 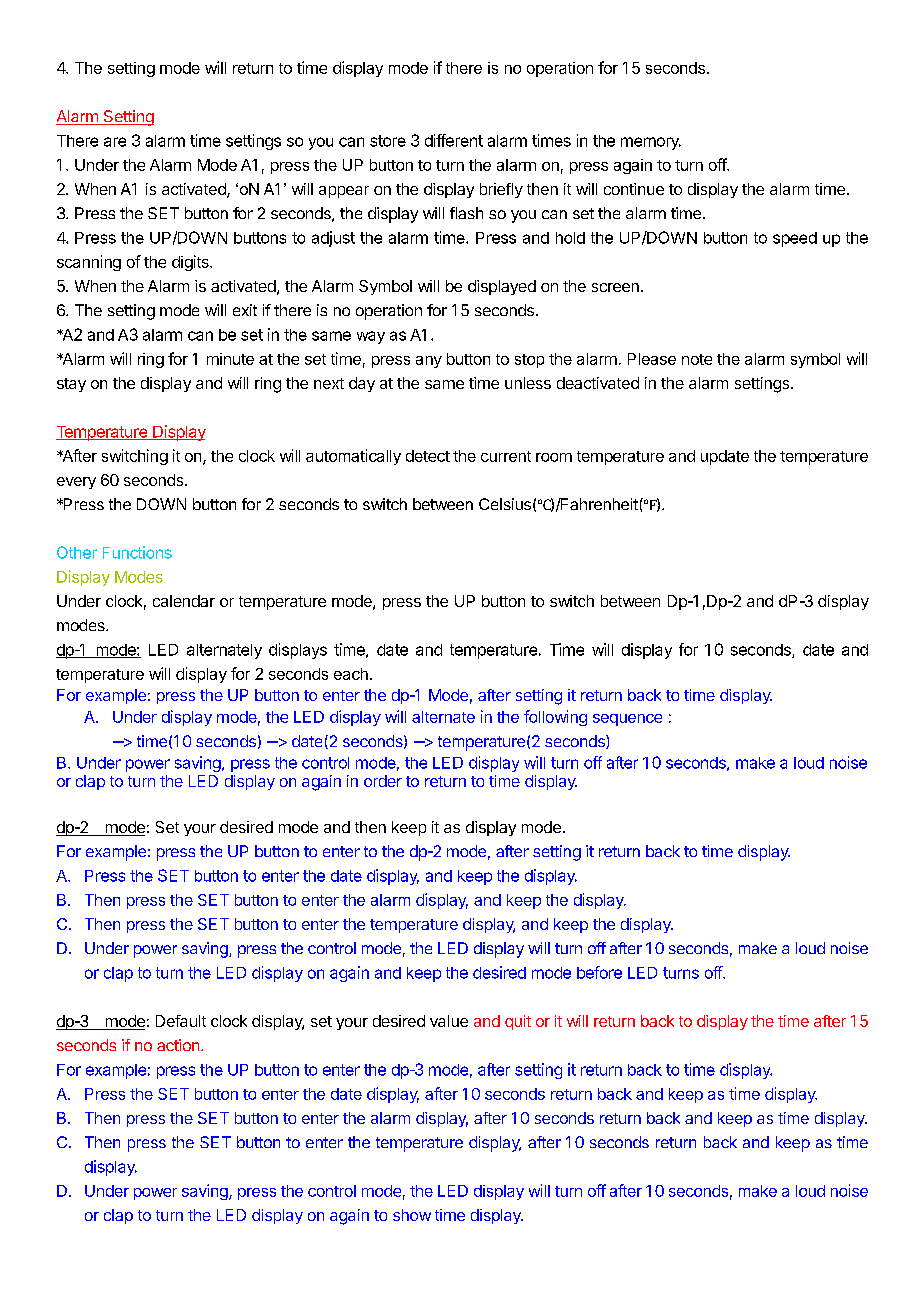 I want to click on are, so click(x=115, y=142).
